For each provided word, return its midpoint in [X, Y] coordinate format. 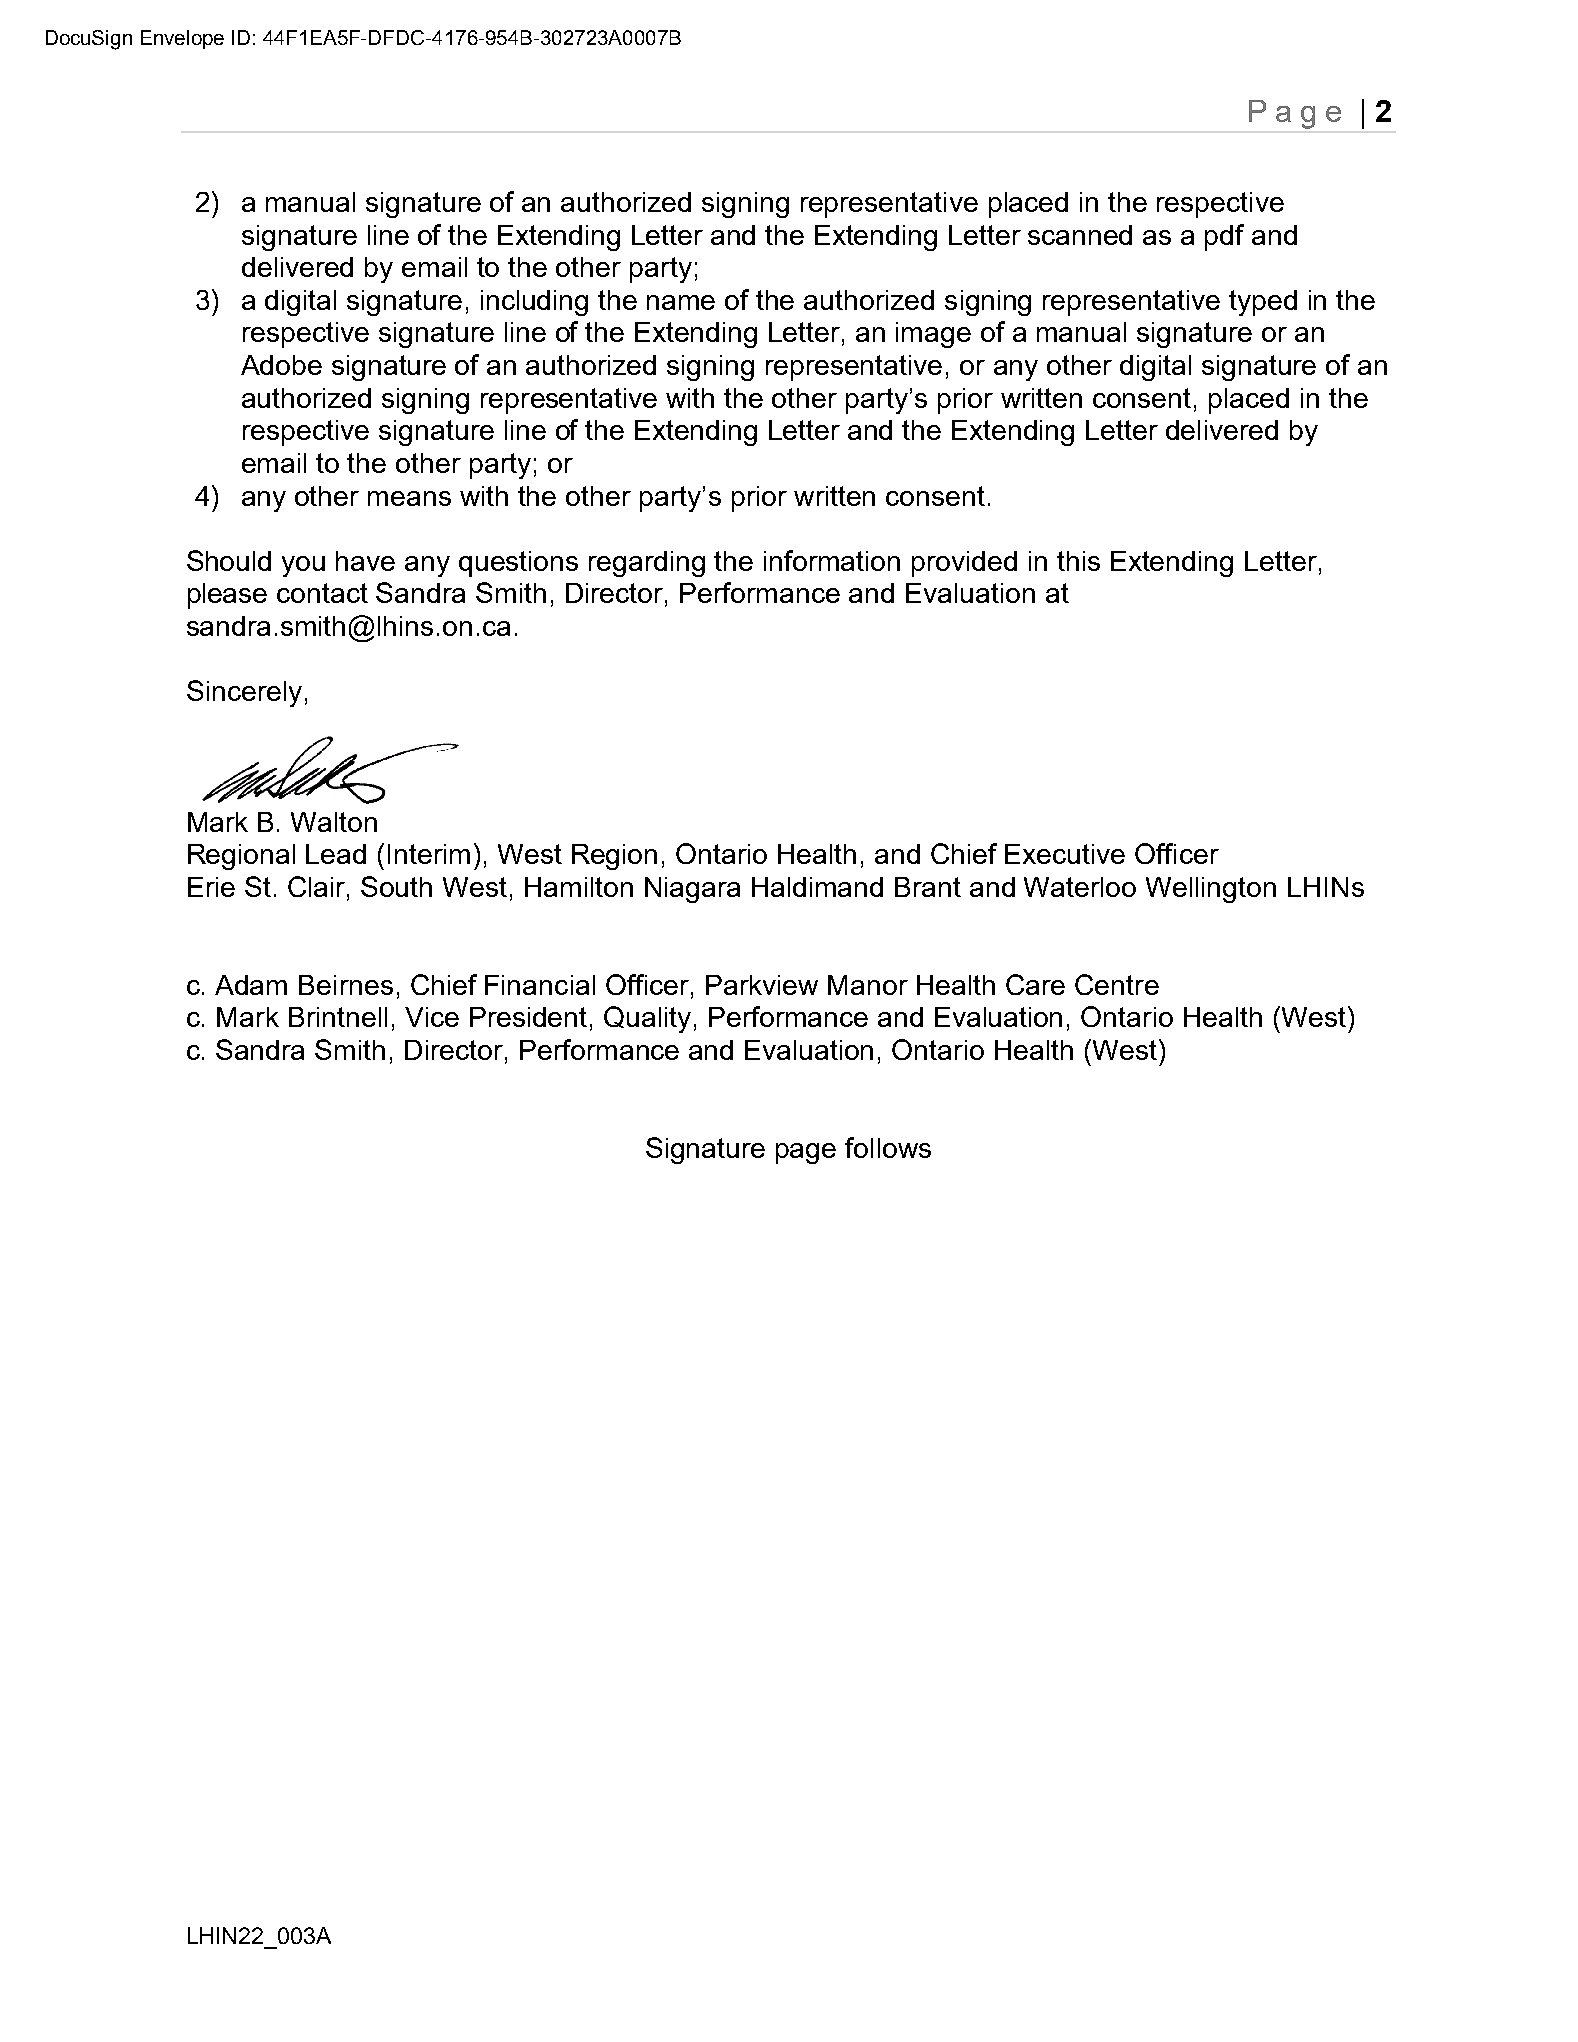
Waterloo [1080, 887]
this [1078, 561]
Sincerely [244, 693]
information [832, 560]
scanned [1080, 235]
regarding [647, 564]
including [534, 303]
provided [964, 564]
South [396, 886]
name [681, 302]
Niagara [692, 890]
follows [888, 1147]
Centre [1117, 984]
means [409, 498]
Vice [432, 1017]
